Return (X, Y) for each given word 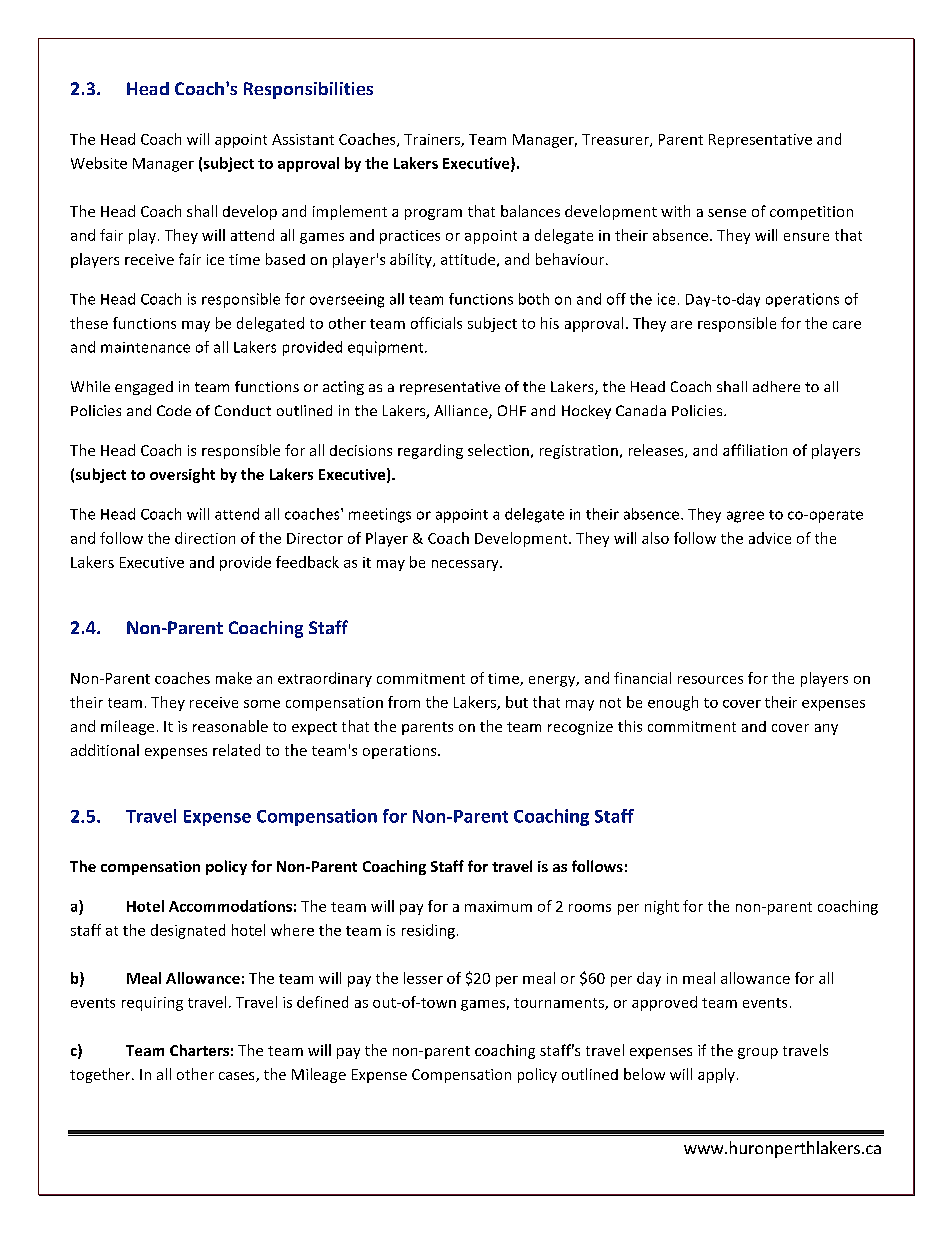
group (758, 1053)
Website (99, 163)
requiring (152, 1004)
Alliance (462, 412)
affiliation (755, 450)
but (517, 702)
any (826, 729)
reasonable (230, 726)
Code (174, 410)
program (433, 214)
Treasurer (616, 140)
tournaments (560, 1004)
